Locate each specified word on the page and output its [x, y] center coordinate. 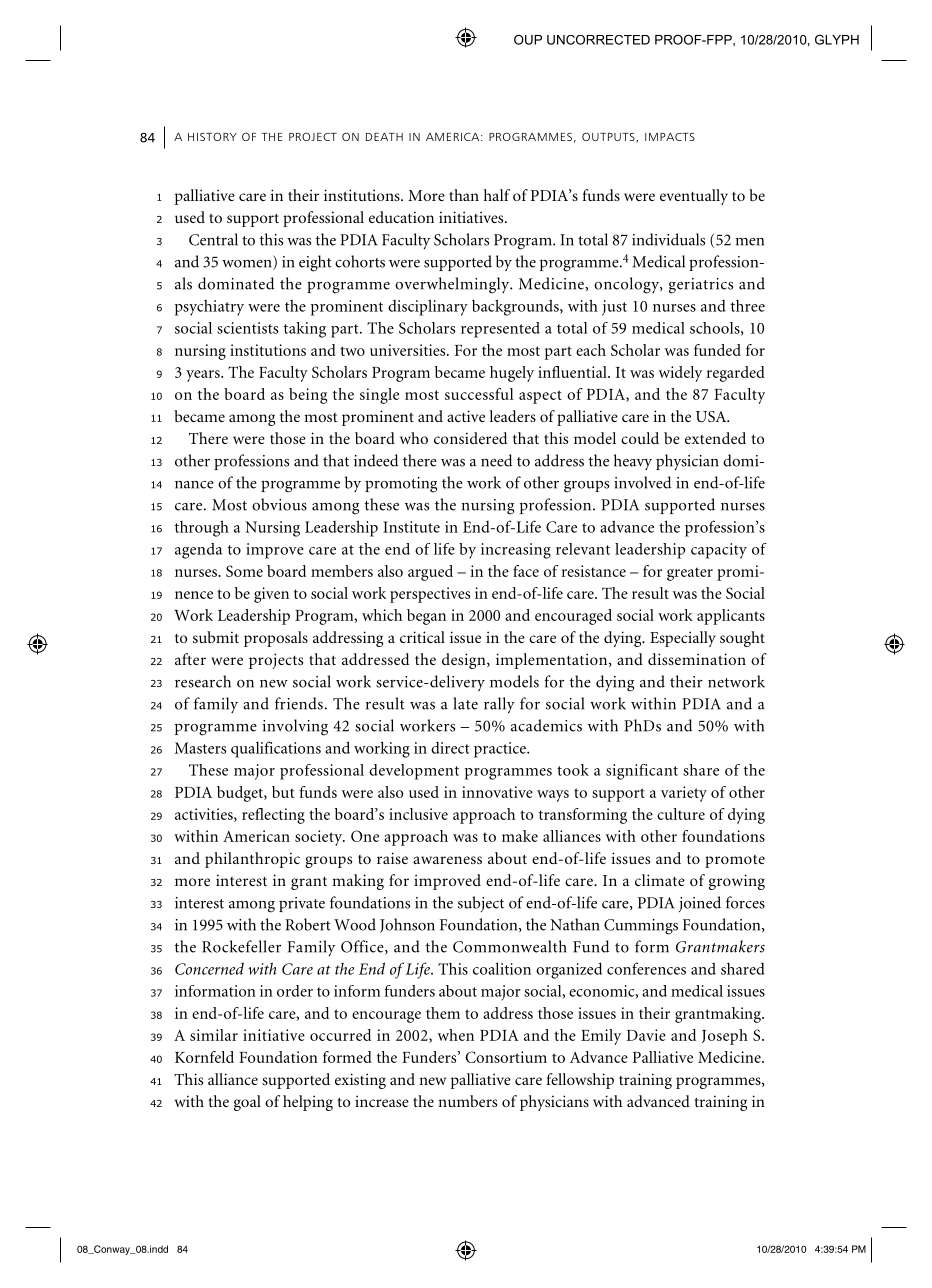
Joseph [725, 1037]
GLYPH [837, 39]
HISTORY [212, 136]
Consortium [506, 1057]
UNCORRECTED [598, 40]
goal [247, 1103]
